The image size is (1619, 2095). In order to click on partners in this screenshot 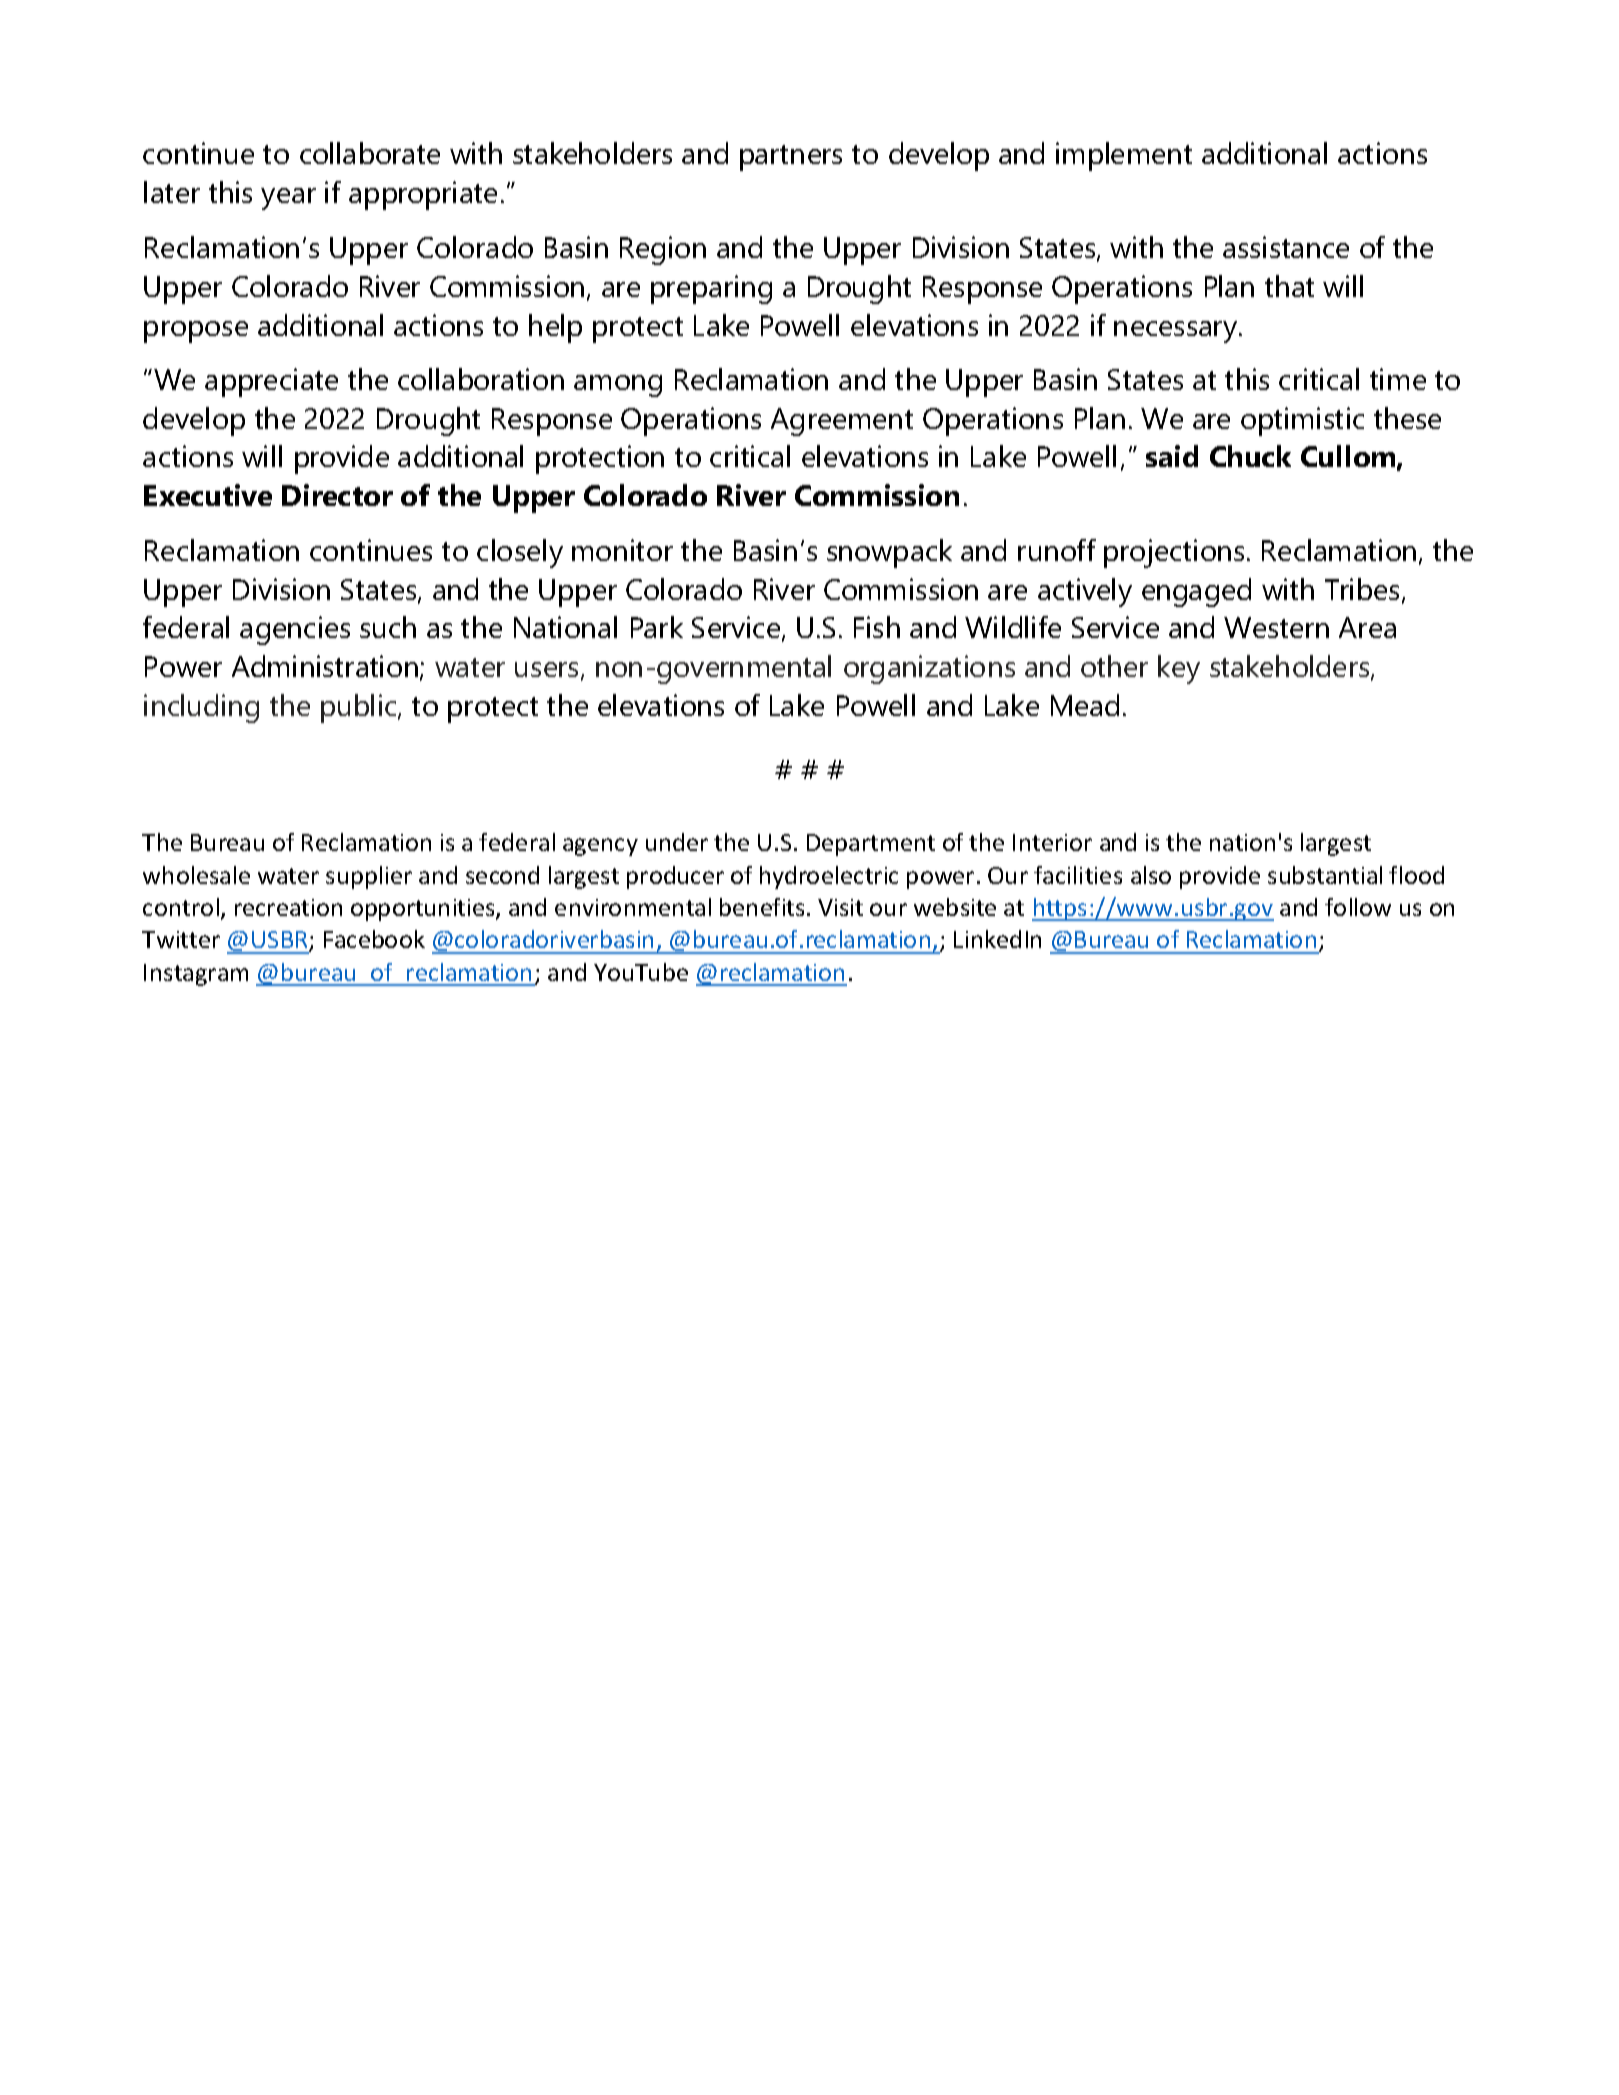, I will do `click(791, 158)`.
